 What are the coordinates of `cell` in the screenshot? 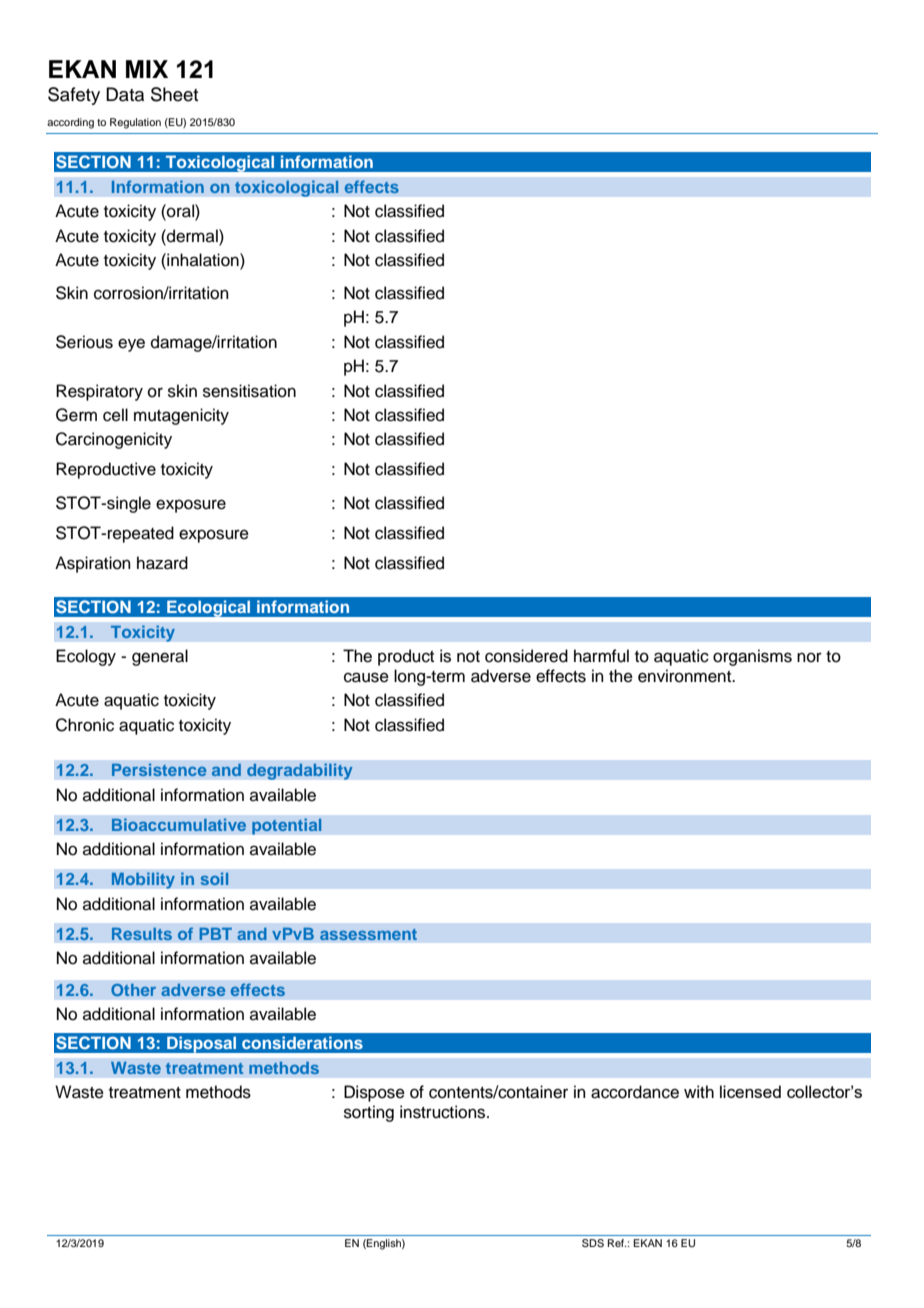 It's located at (115, 415).
